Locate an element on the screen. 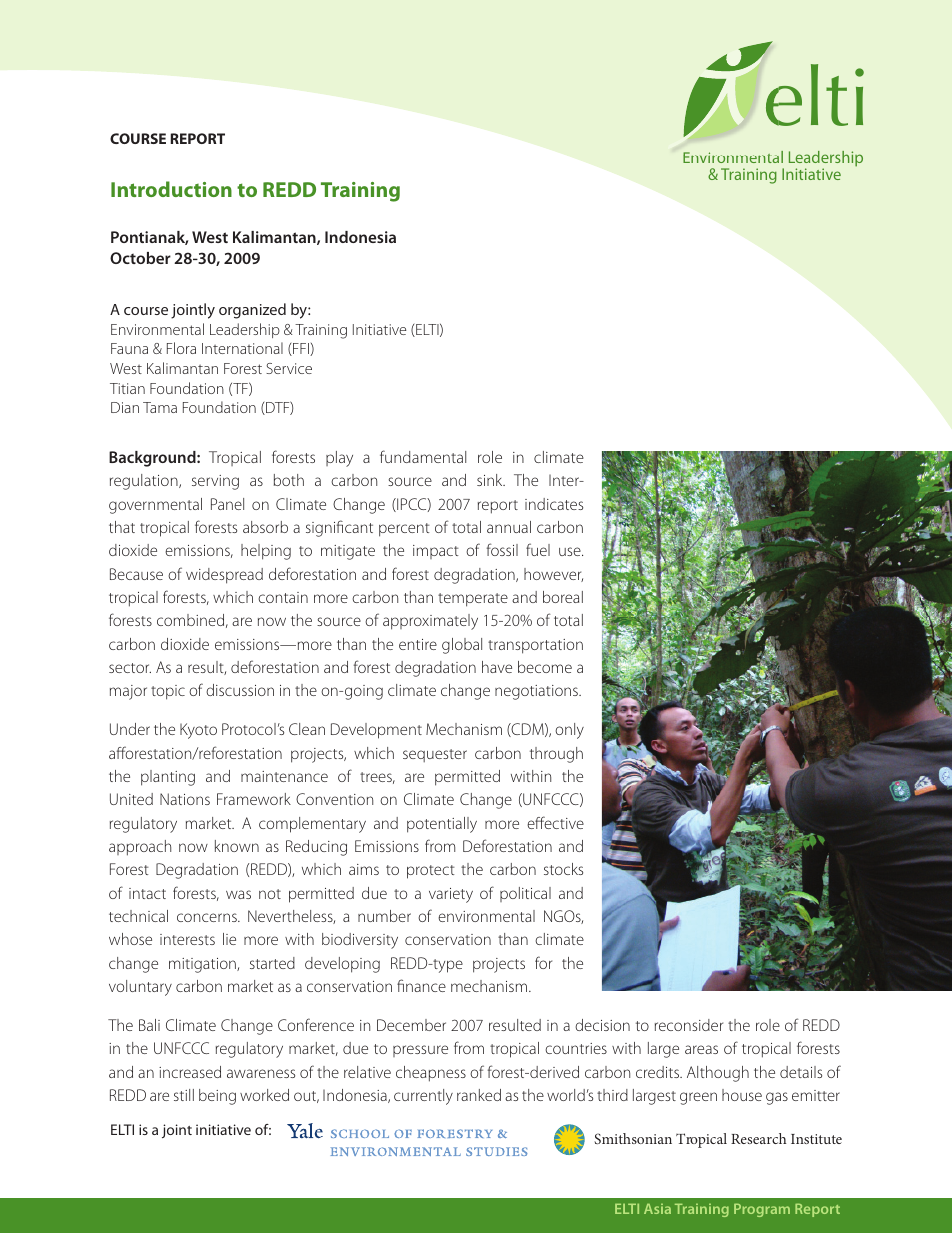 The height and width of the screenshot is (1233, 952). fuel is located at coordinates (538, 549).
